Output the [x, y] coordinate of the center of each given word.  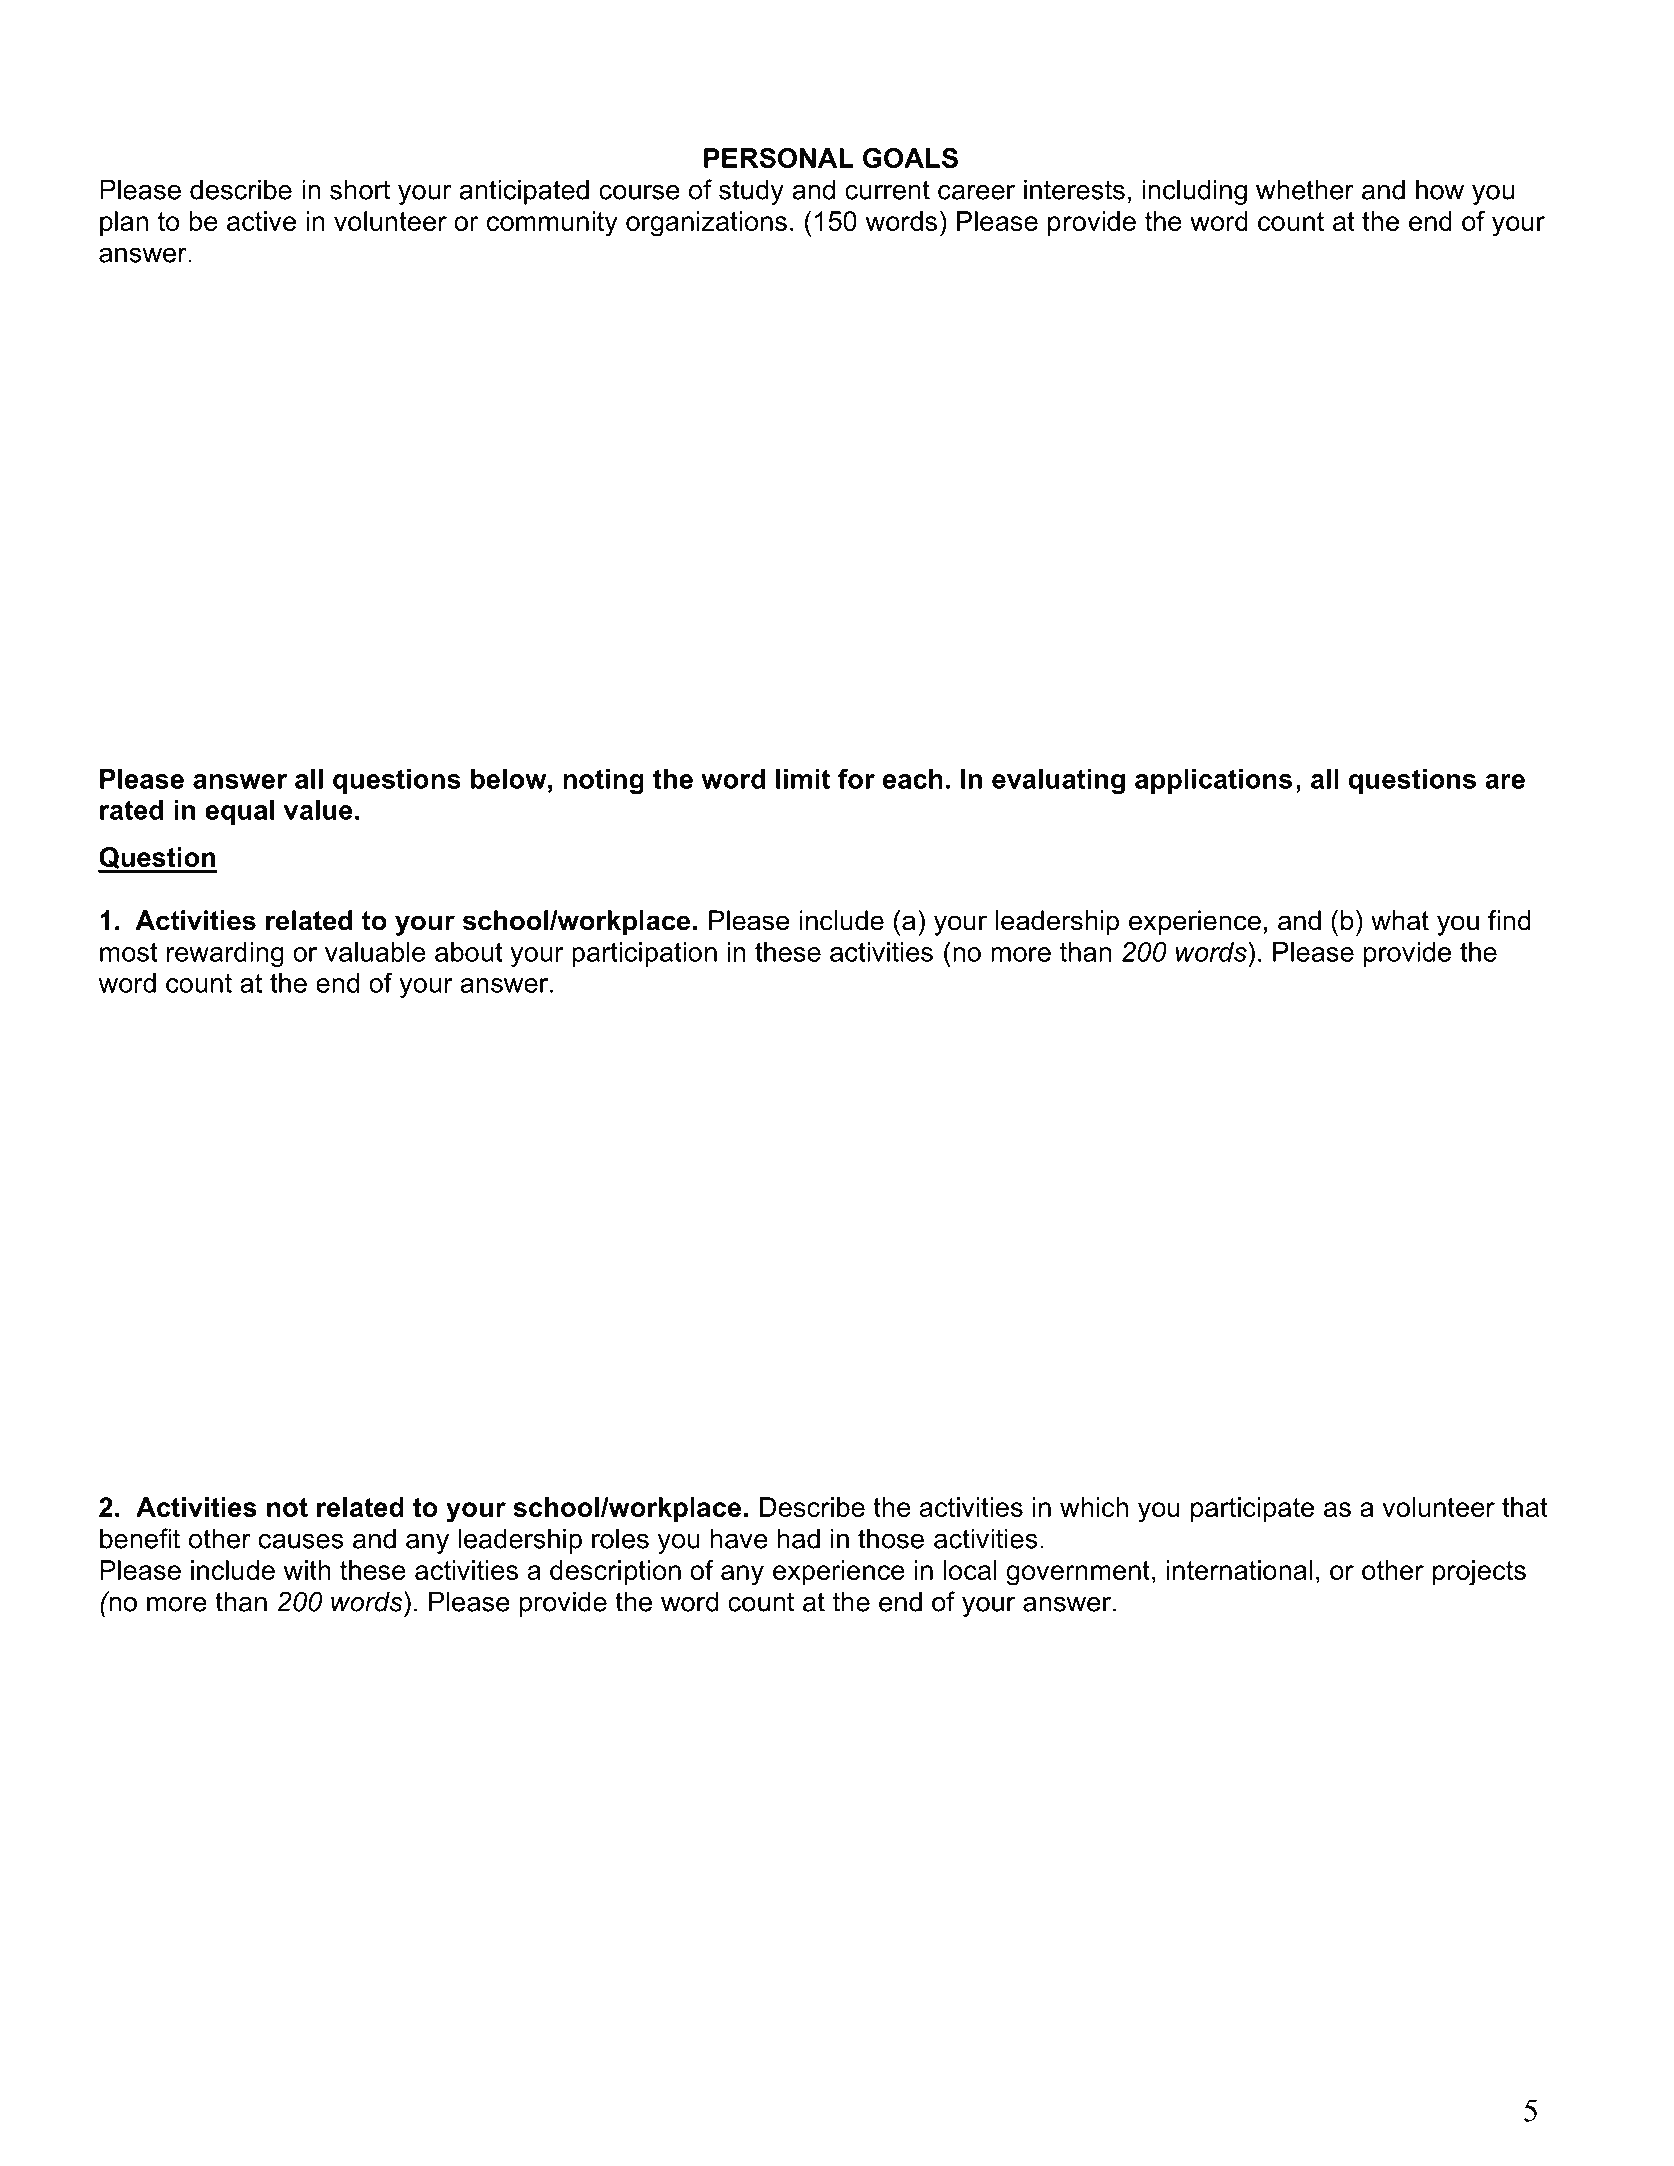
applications [1213, 781]
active [261, 221]
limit [803, 779]
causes [301, 1541]
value [318, 810]
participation [644, 954]
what [1400, 920]
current [887, 190]
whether [1305, 189]
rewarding [225, 955]
